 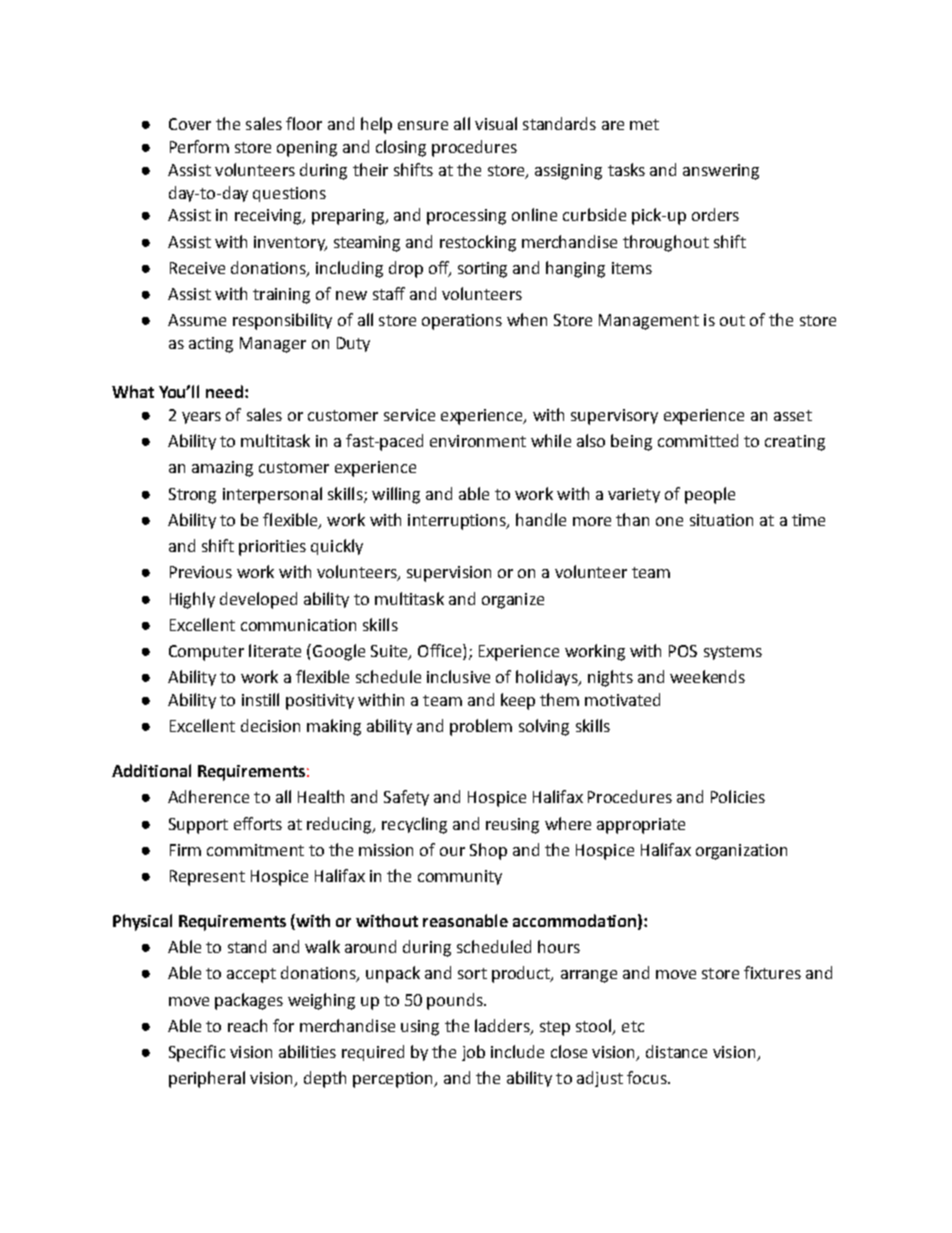 I want to click on Policies, so click(x=738, y=796).
